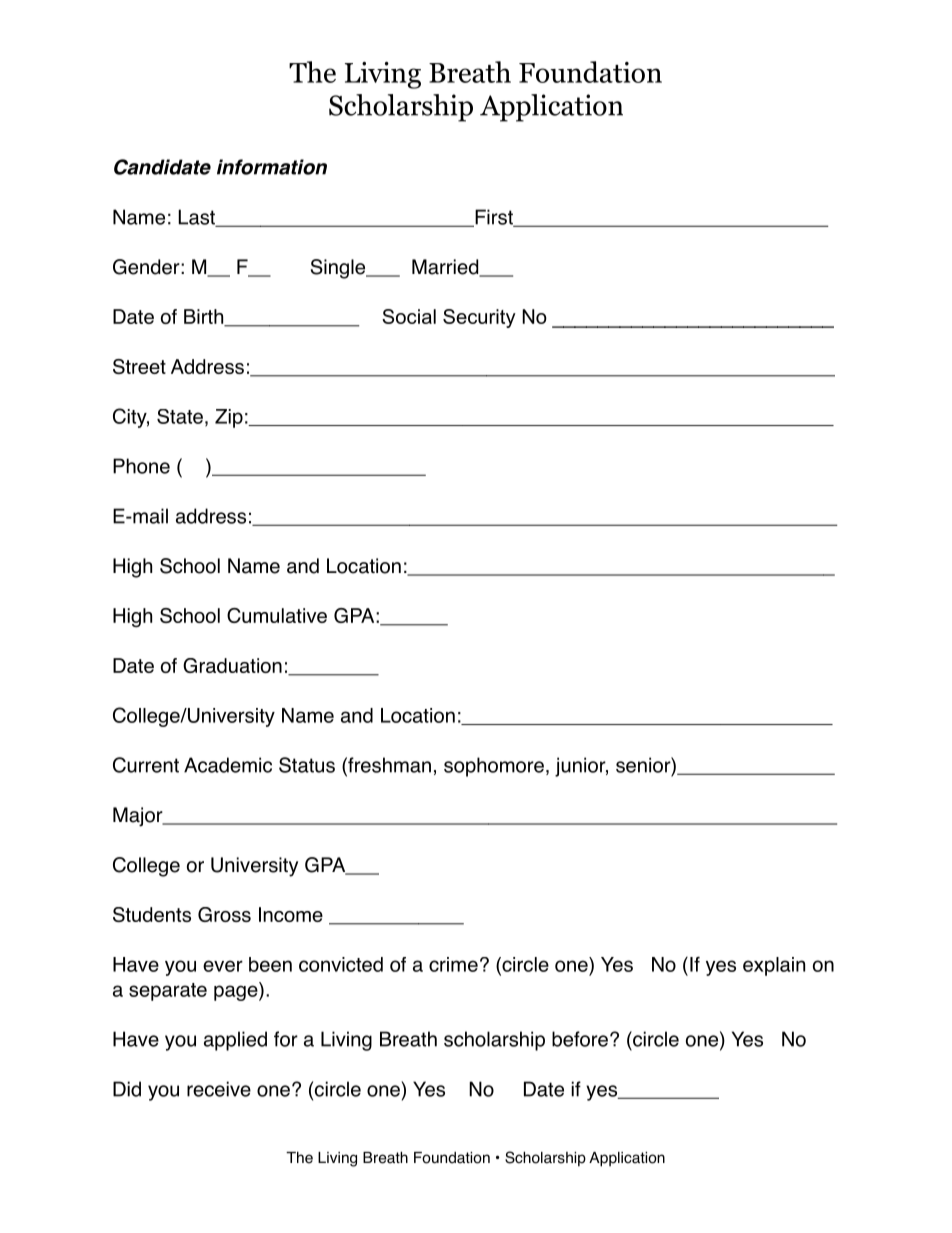  What do you see at coordinates (146, 765) in the screenshot?
I see `Current` at bounding box center [146, 765].
